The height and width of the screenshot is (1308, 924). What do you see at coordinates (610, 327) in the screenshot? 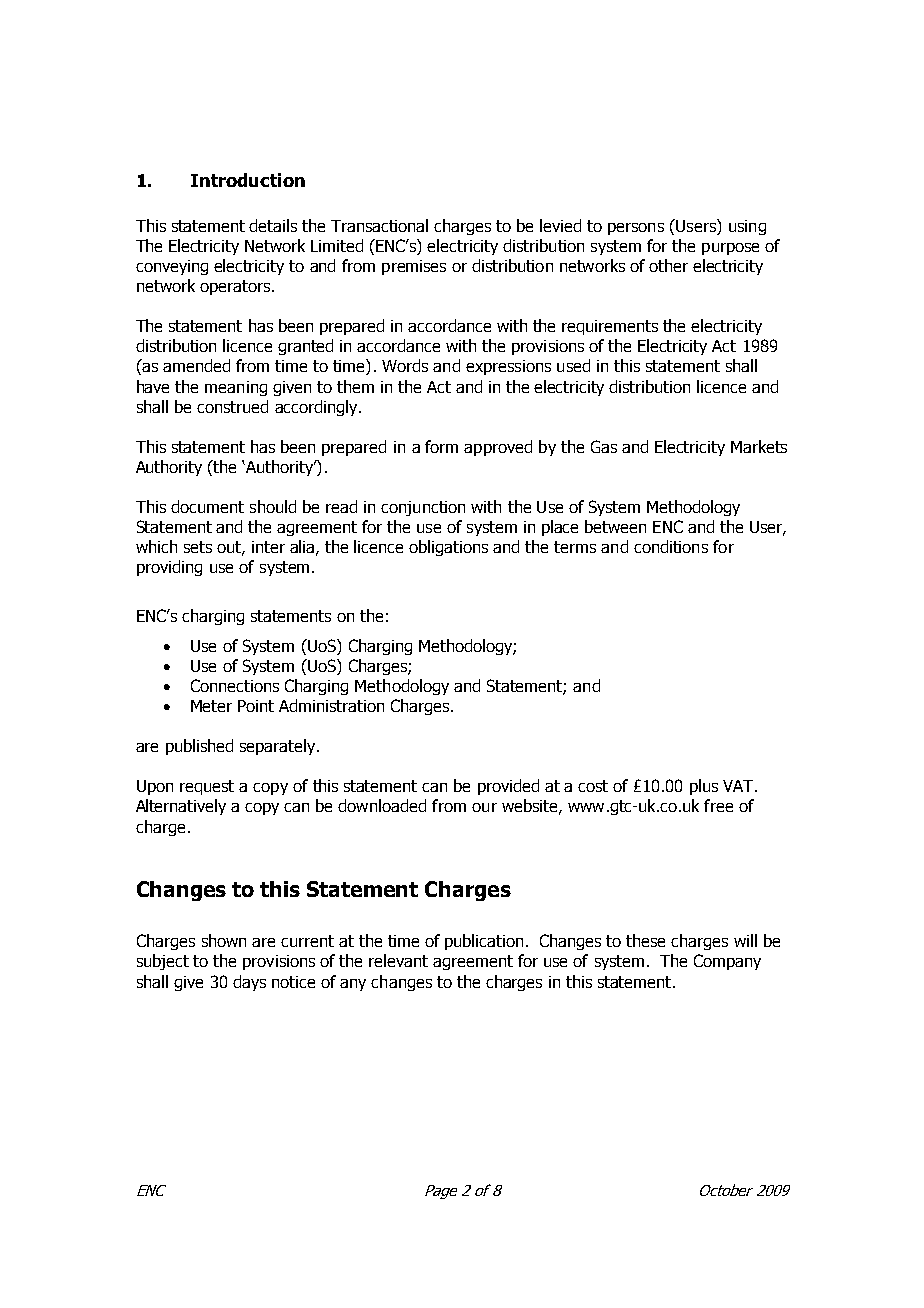
I see `requirements` at bounding box center [610, 327].
